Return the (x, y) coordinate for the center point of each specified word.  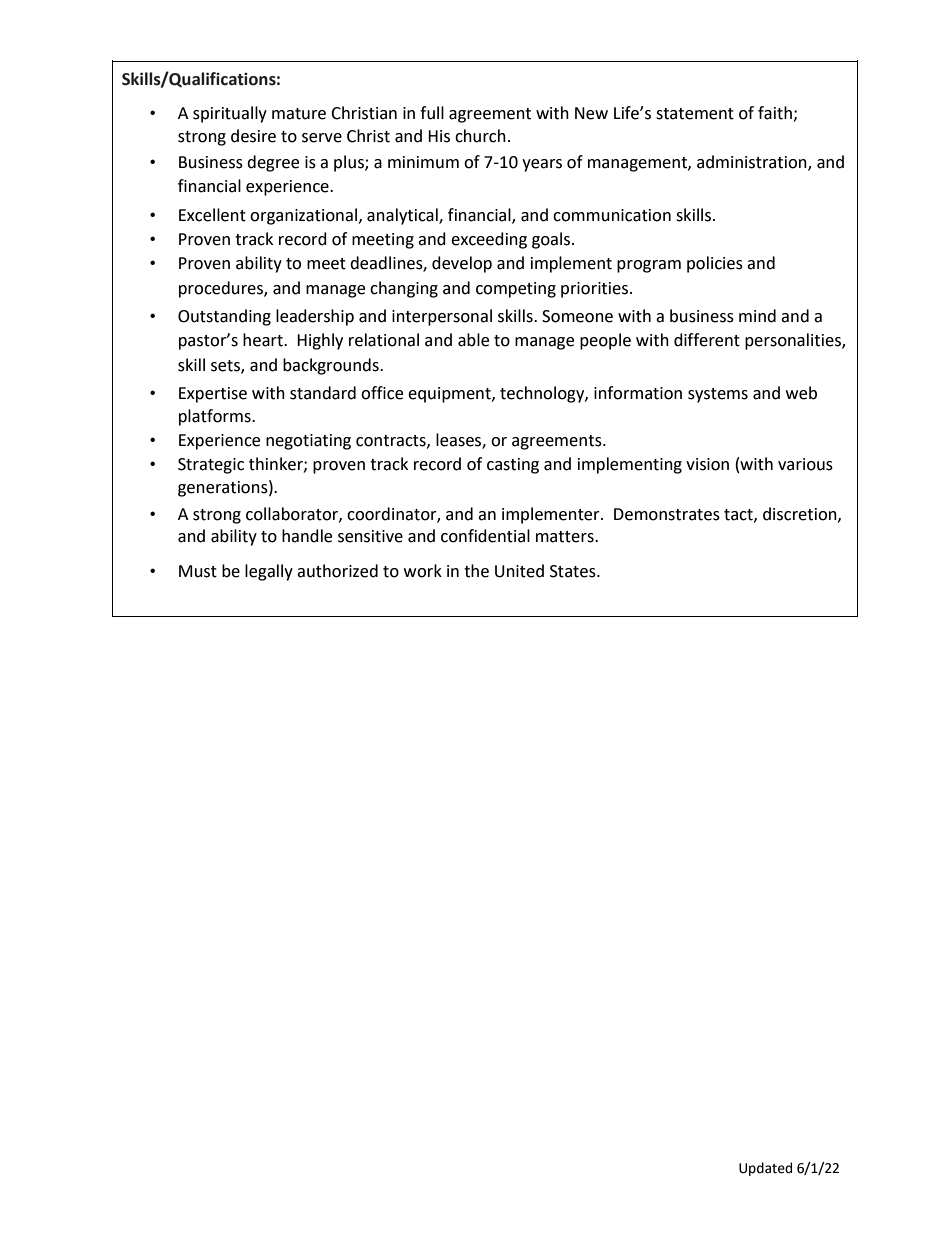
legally (269, 572)
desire (253, 136)
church (480, 136)
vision (707, 464)
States (574, 571)
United (519, 571)
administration (753, 163)
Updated (765, 1169)
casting (513, 466)
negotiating (308, 442)
